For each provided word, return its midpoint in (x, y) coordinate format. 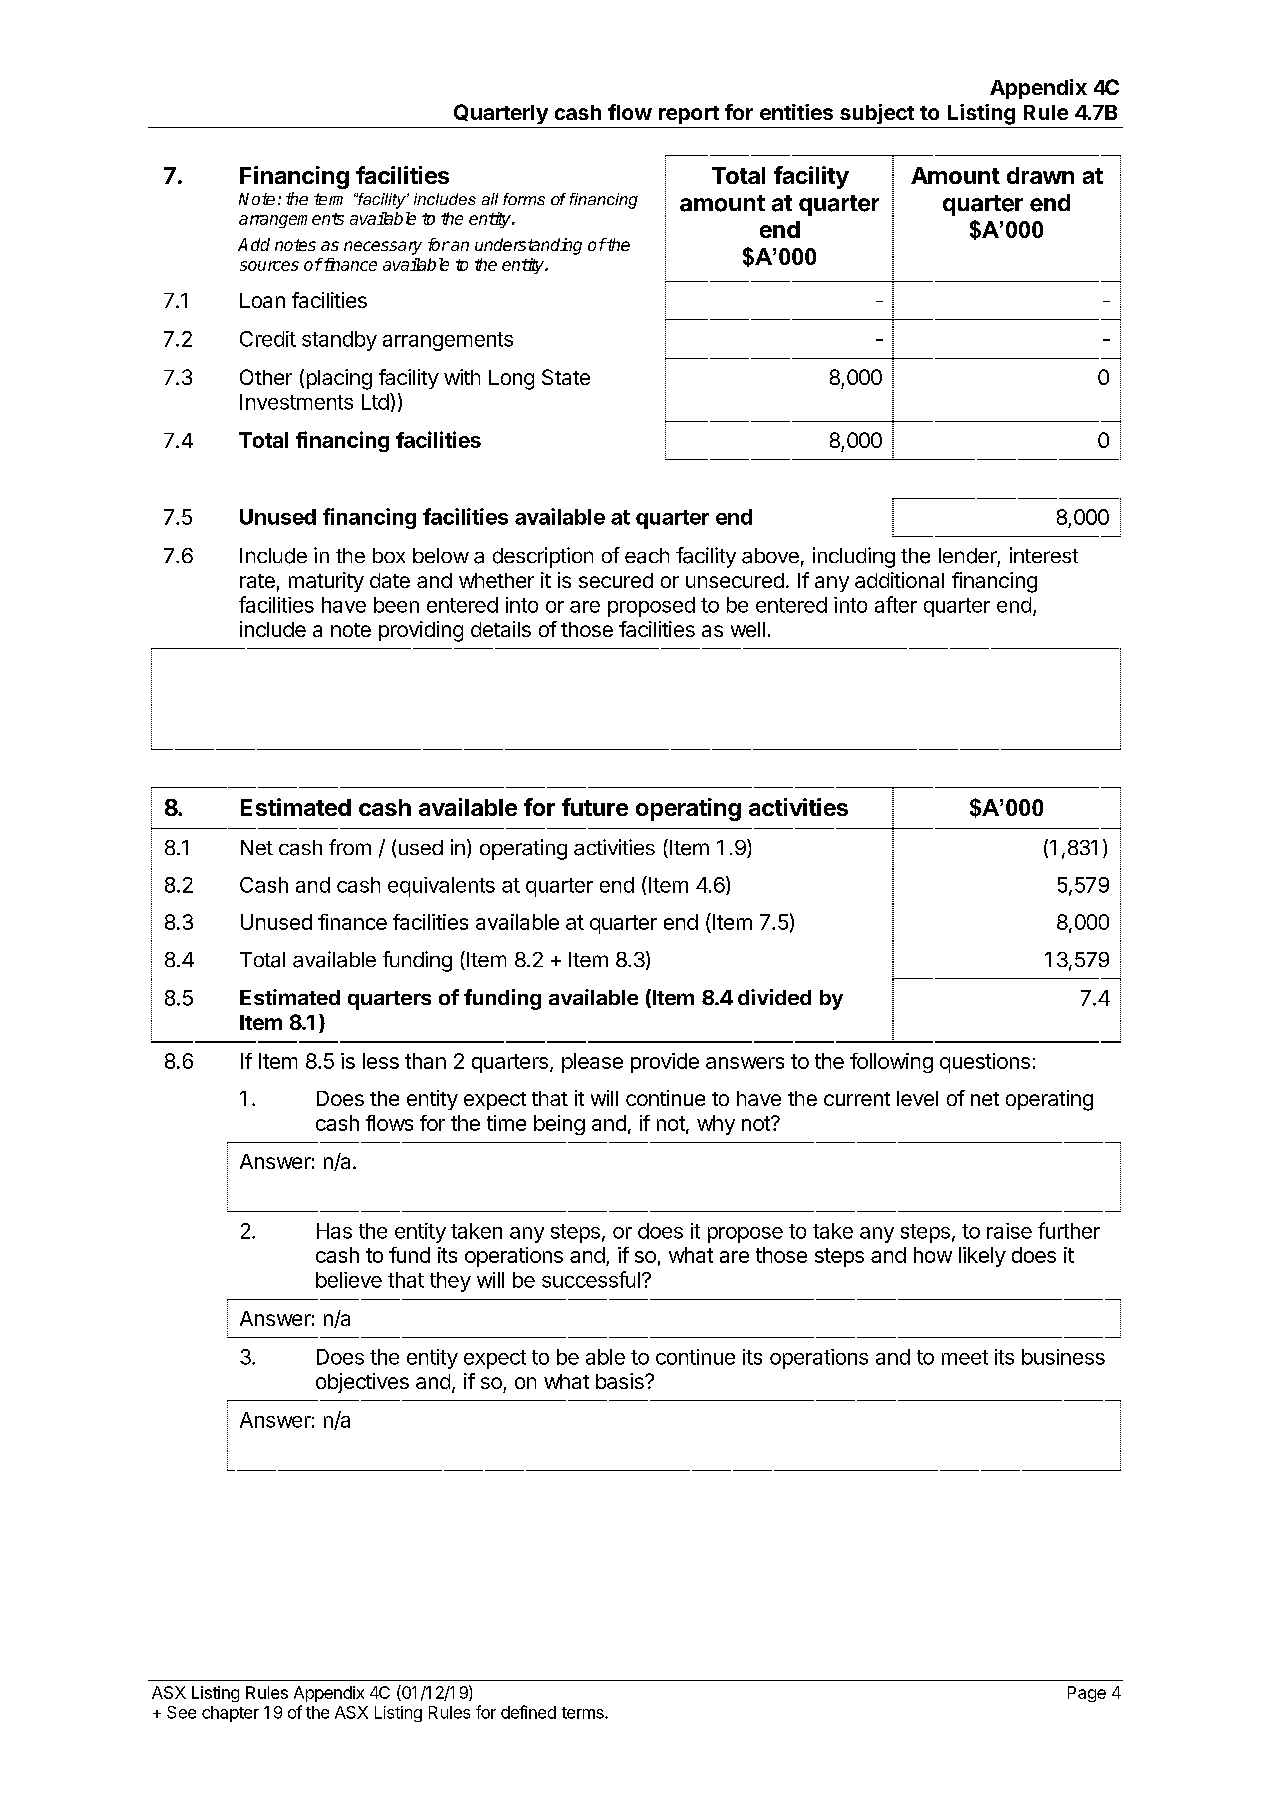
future (595, 807)
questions (985, 1063)
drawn (1040, 175)
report (689, 115)
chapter (230, 1714)
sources (269, 266)
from (350, 847)
